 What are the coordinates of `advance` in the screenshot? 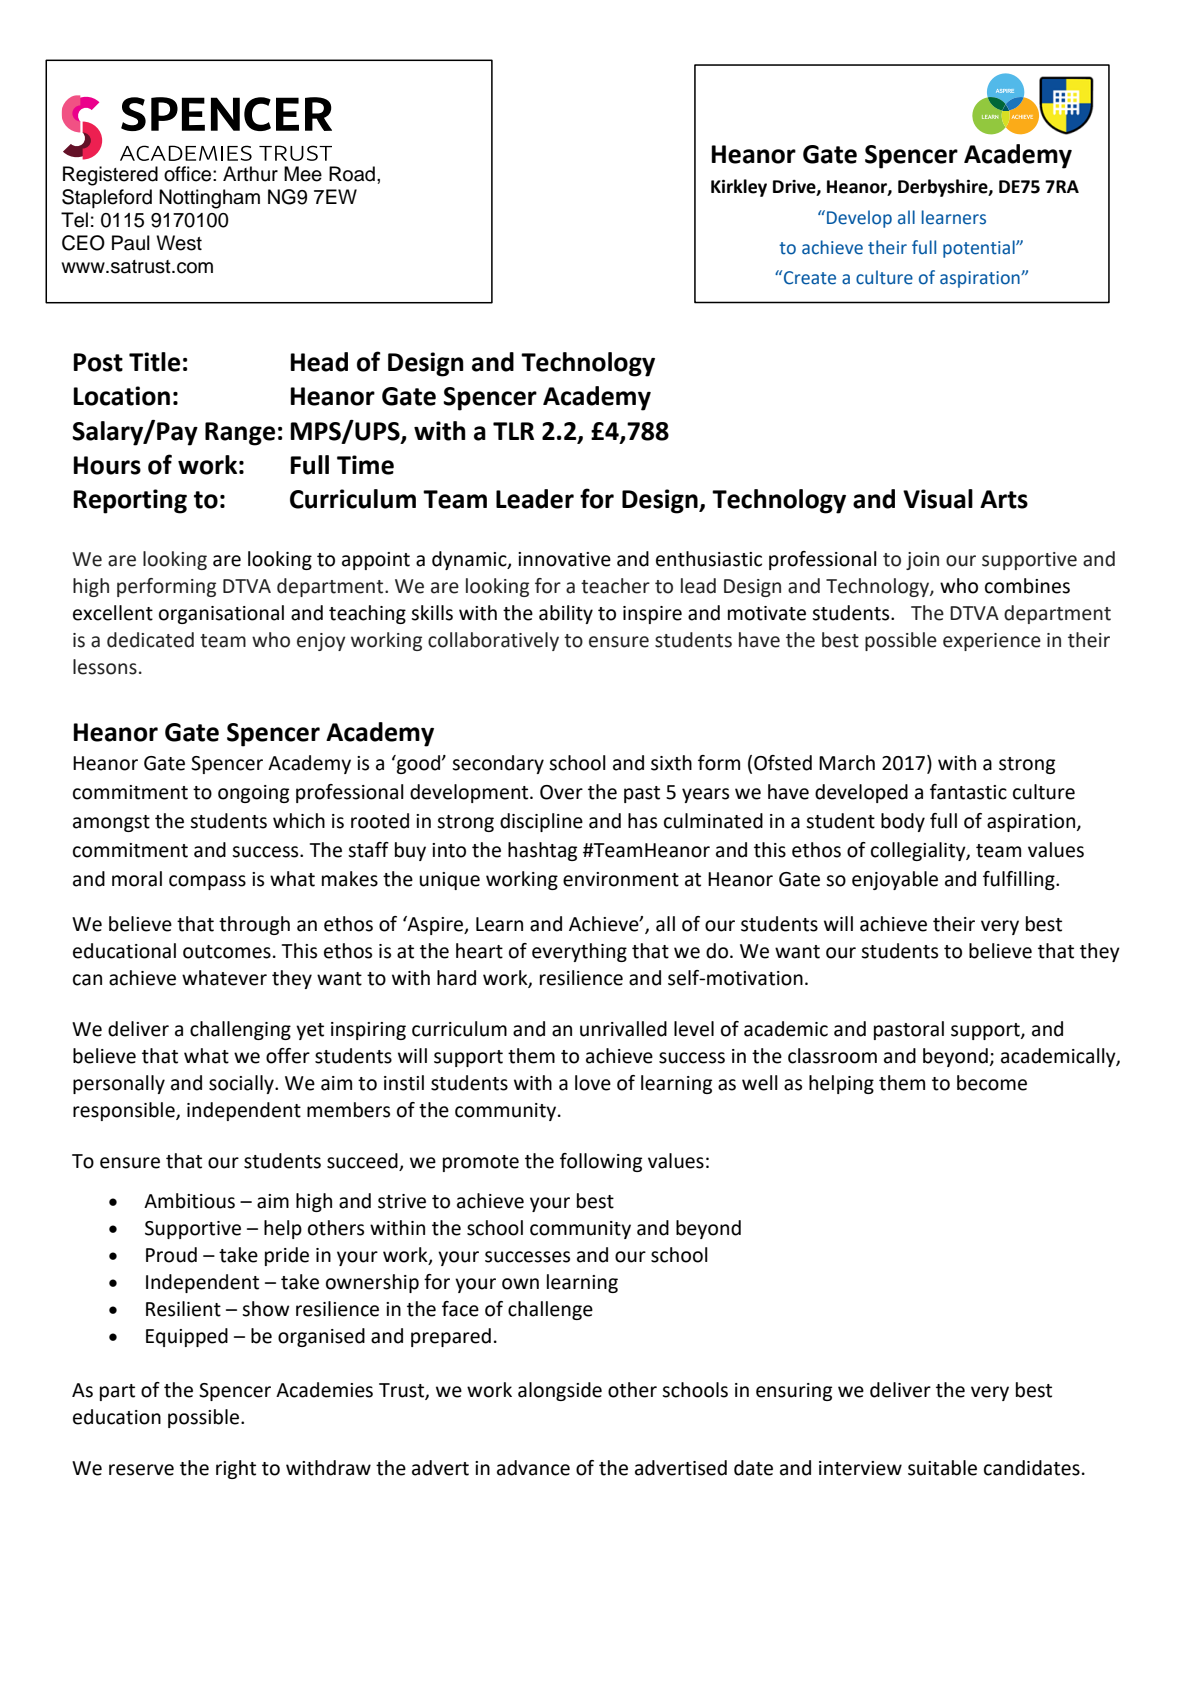 It's located at (533, 1468).
